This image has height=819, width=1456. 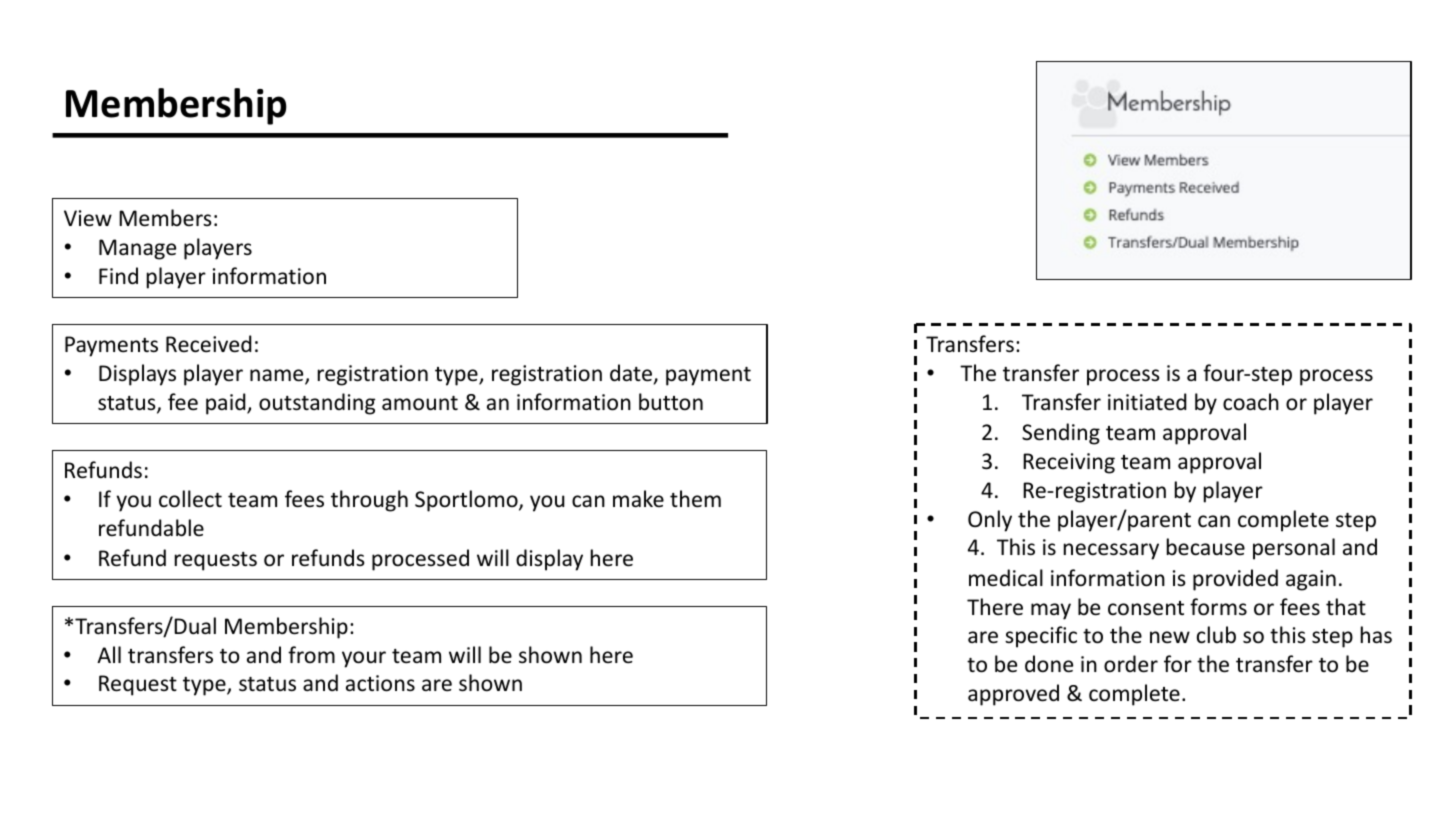 What do you see at coordinates (190, 499) in the image?
I see `collect` at bounding box center [190, 499].
